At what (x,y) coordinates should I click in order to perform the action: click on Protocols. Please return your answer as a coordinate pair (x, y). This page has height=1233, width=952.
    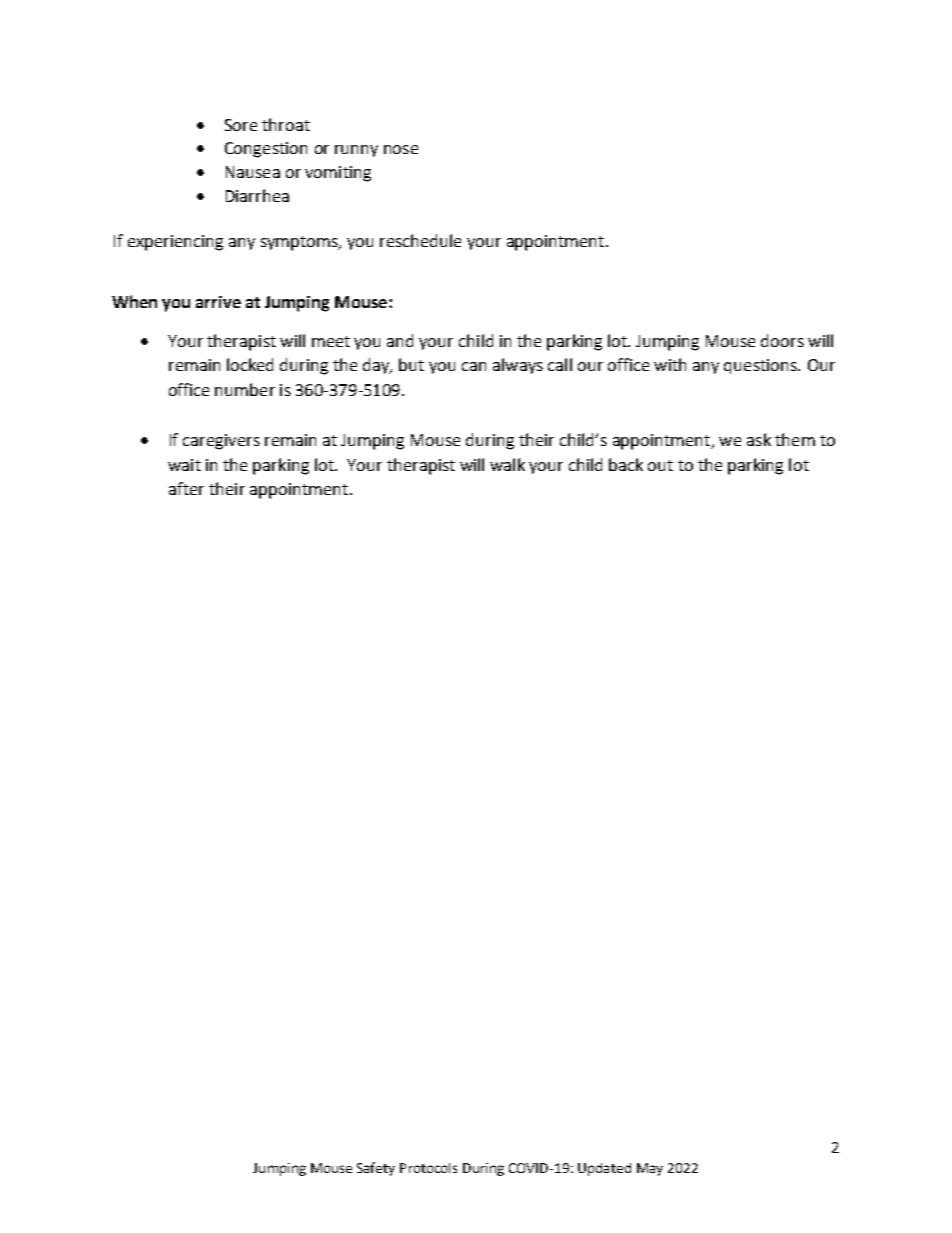
    Looking at the image, I should click on (428, 1168).
